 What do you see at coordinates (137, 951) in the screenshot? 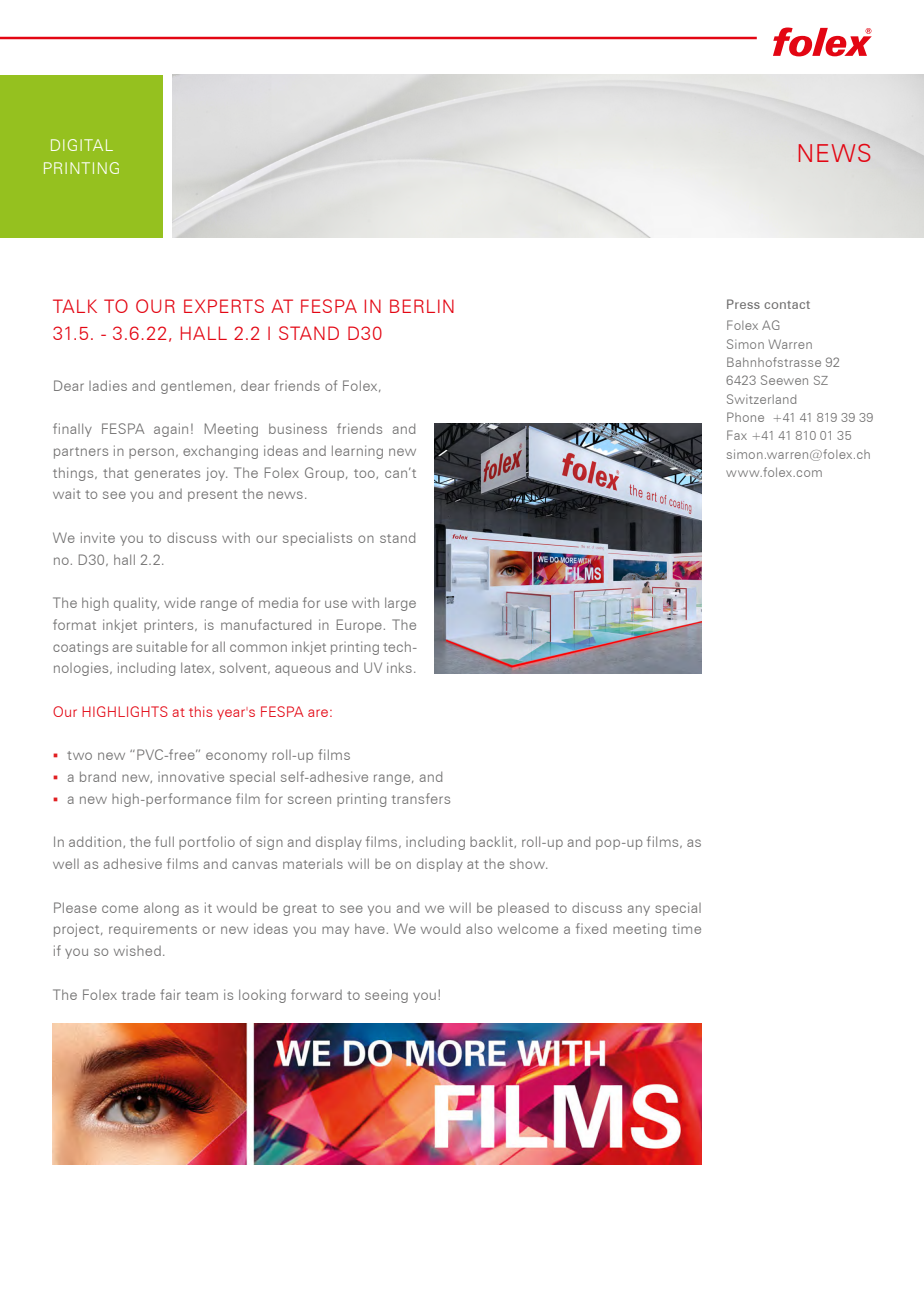
I see `wished` at bounding box center [137, 951].
